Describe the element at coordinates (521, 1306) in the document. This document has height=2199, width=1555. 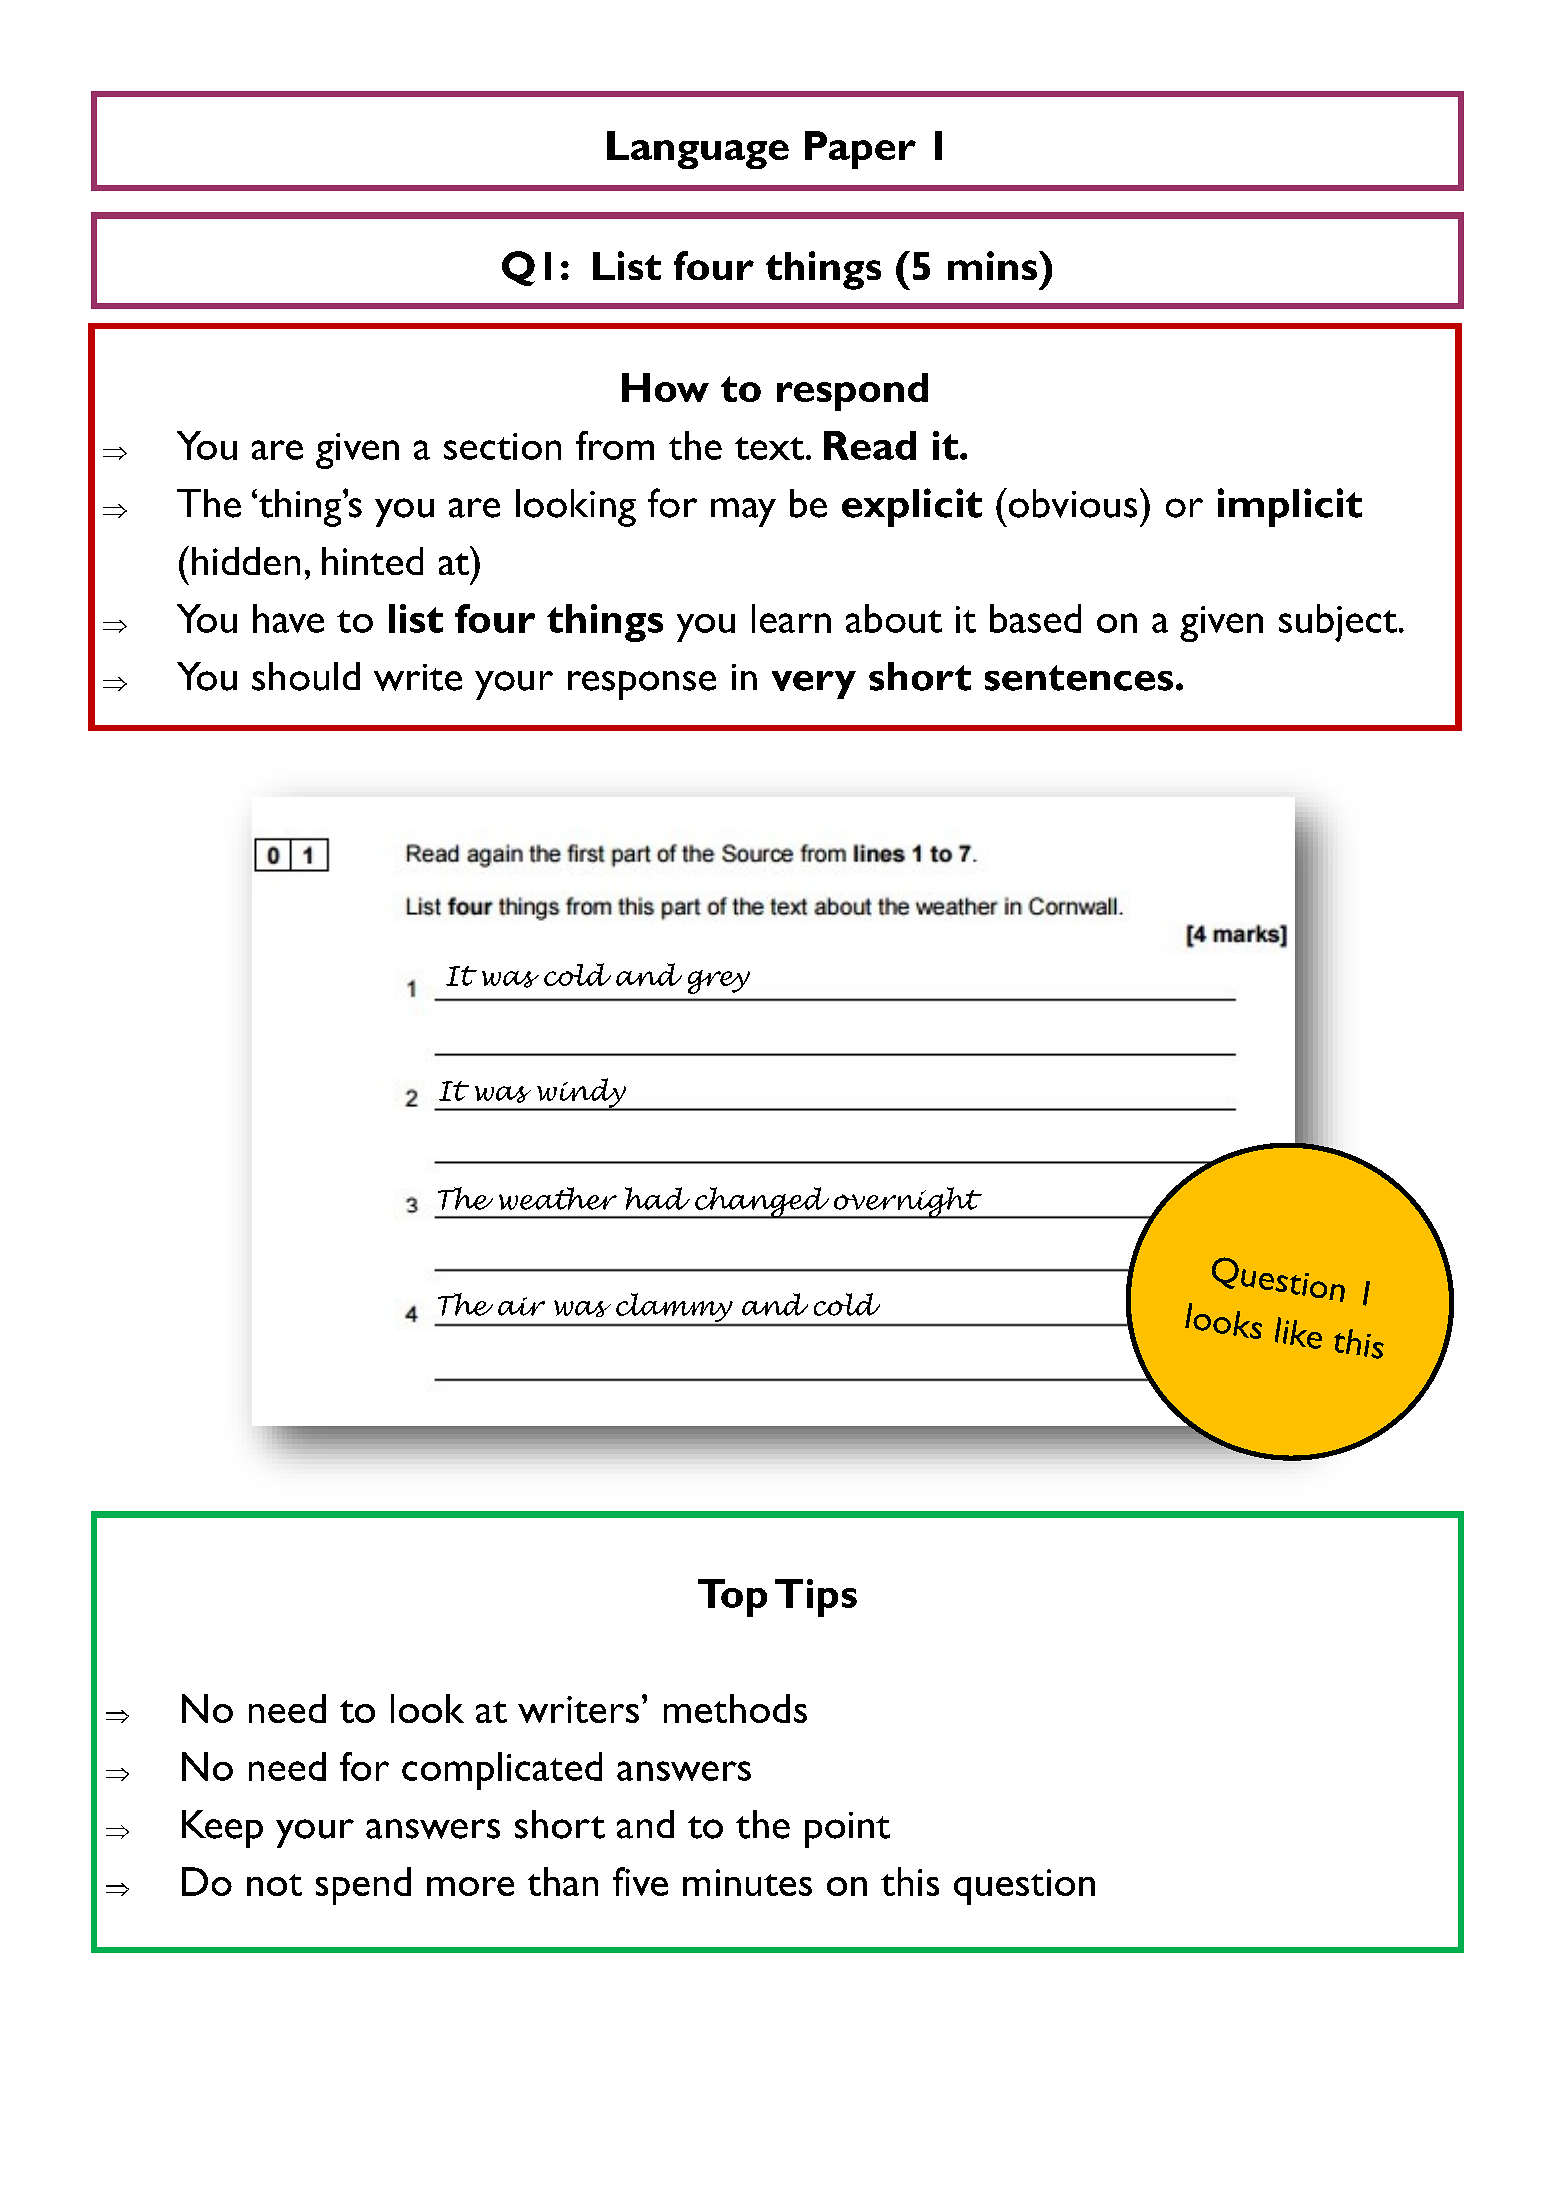
I see `air` at that location.
